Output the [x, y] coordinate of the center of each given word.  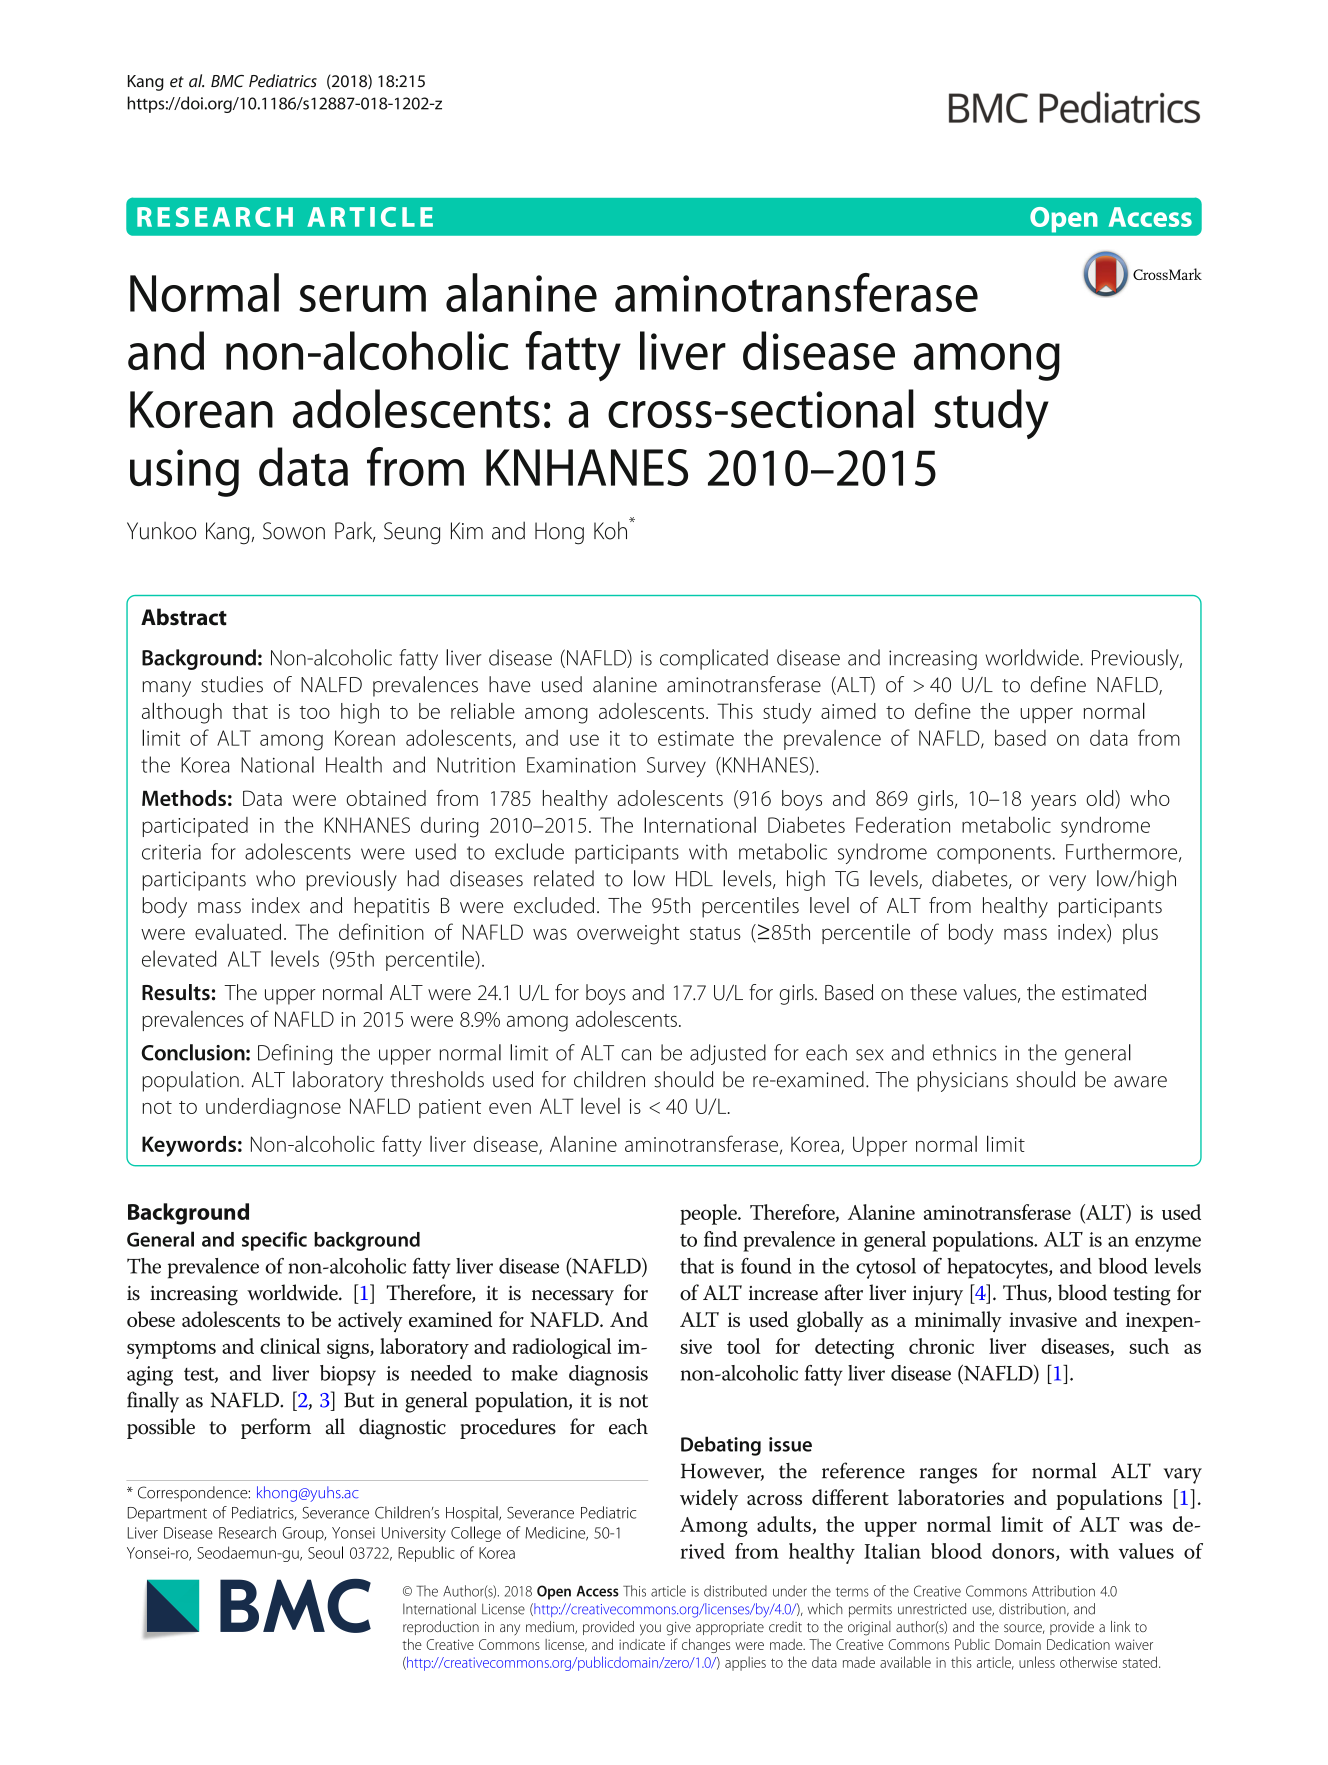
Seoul [325, 1552]
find [720, 1239]
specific [274, 1241]
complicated [714, 659]
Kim [467, 530]
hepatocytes [998, 1268]
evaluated [238, 932]
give [678, 1629]
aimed [848, 711]
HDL [694, 879]
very [1067, 883]
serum [362, 298]
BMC [227, 81]
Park [355, 531]
